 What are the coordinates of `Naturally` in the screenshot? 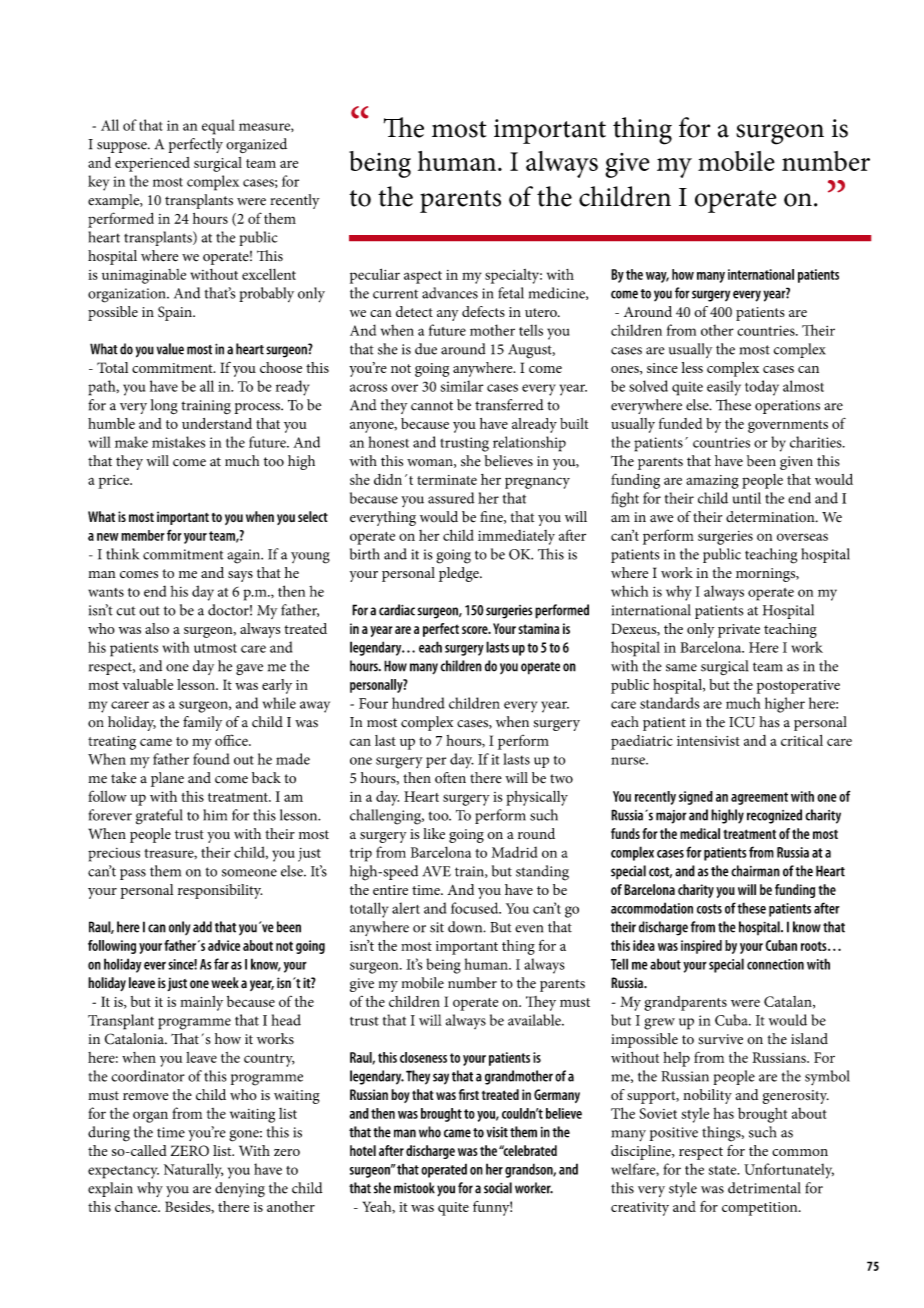 It's located at (193, 1171).
